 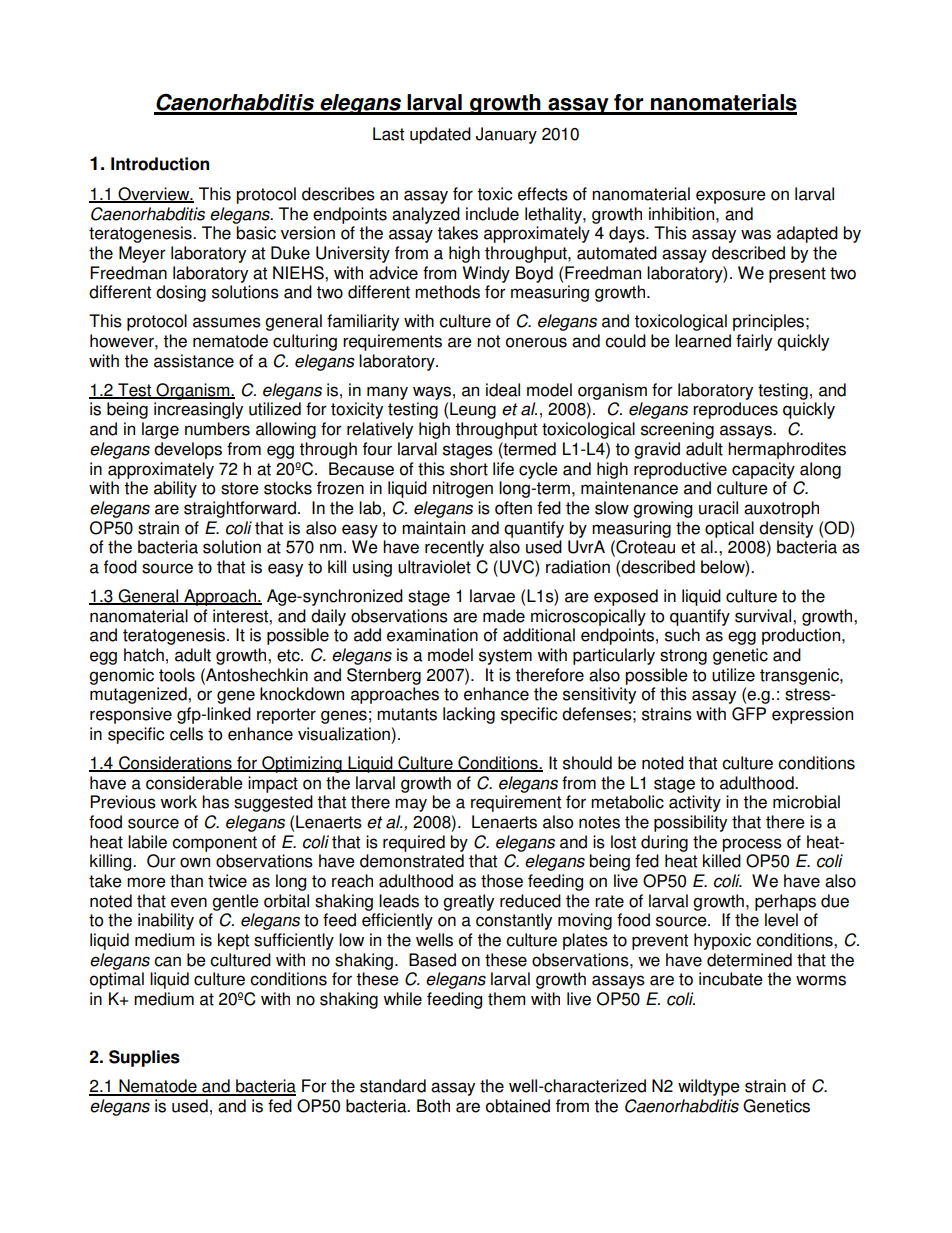 I want to click on survival, so click(x=764, y=616).
